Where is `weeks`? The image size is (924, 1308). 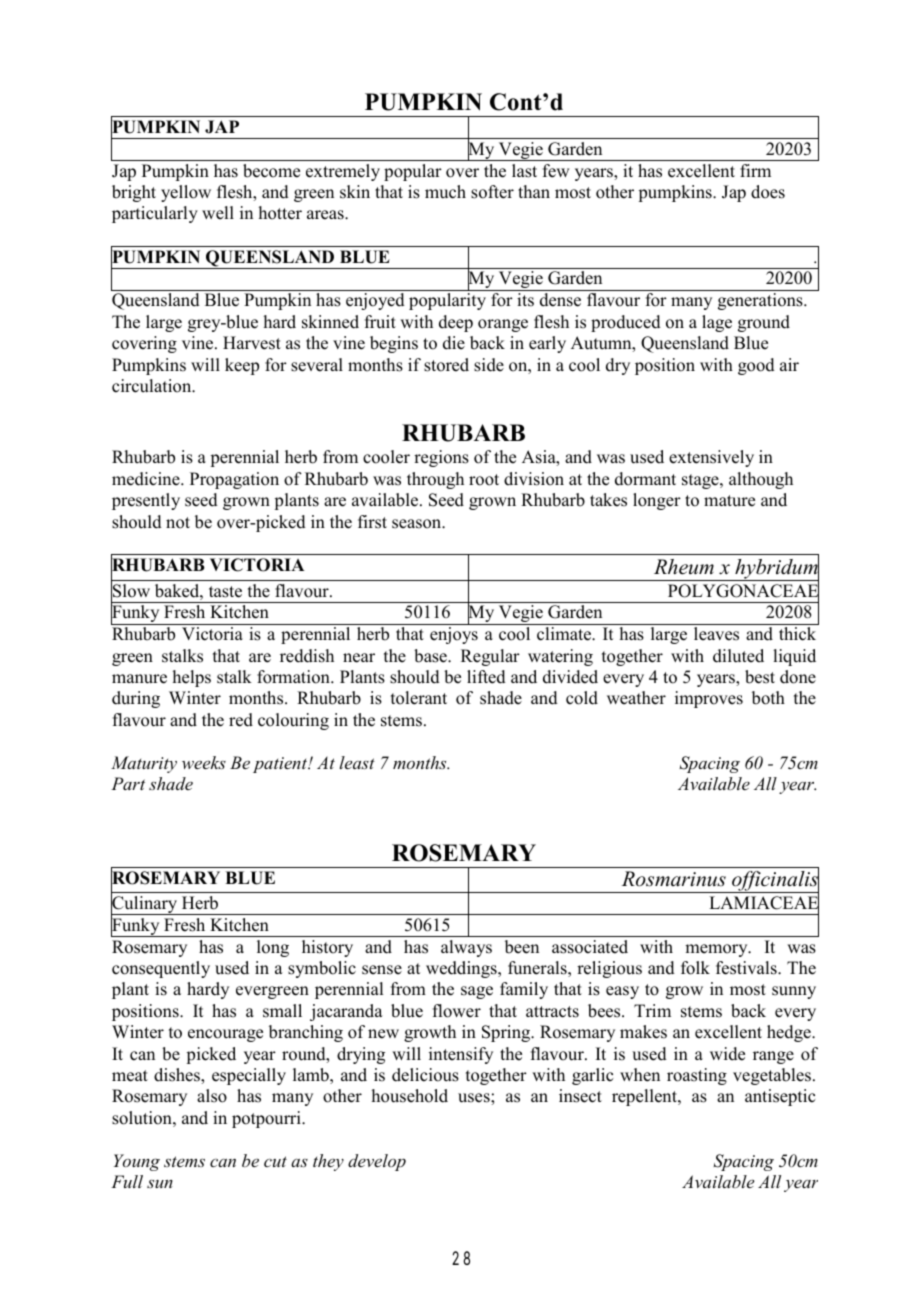 weeks is located at coordinates (204, 762).
